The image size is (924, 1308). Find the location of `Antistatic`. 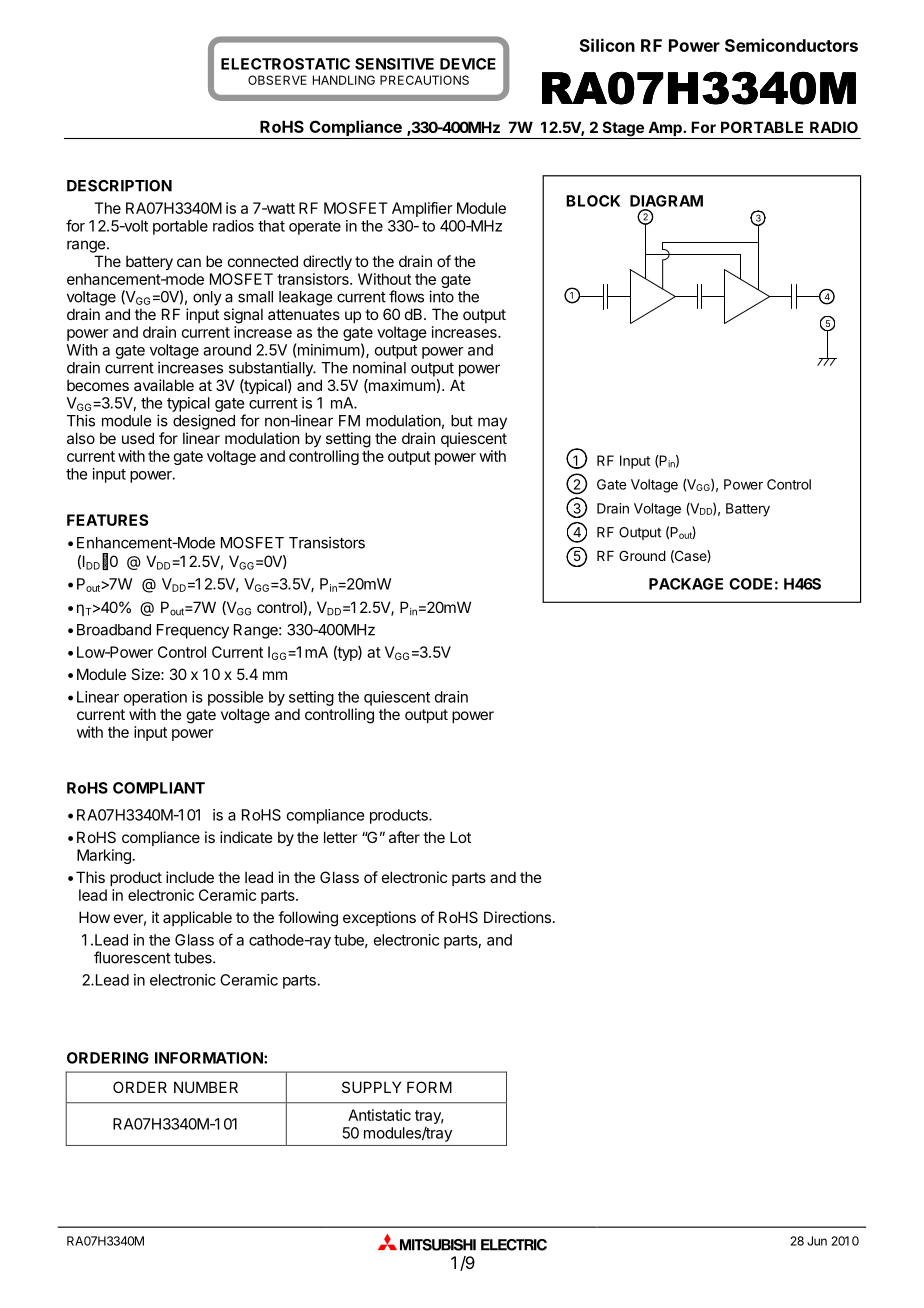

Antistatic is located at coordinates (379, 1115).
